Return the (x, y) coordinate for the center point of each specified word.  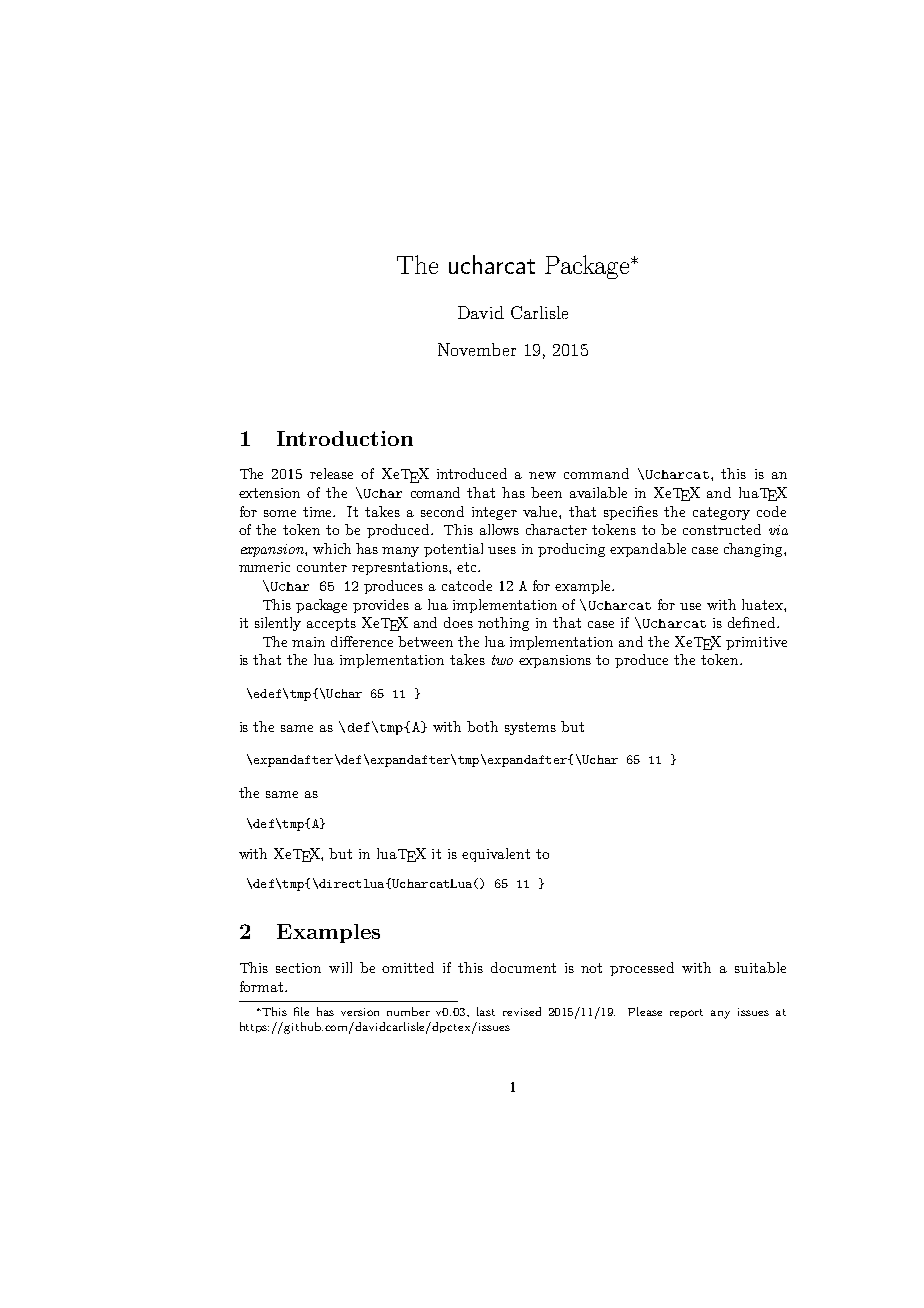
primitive (756, 643)
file (301, 1011)
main (308, 642)
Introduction (345, 438)
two (502, 660)
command (596, 473)
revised (522, 1011)
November (477, 349)
